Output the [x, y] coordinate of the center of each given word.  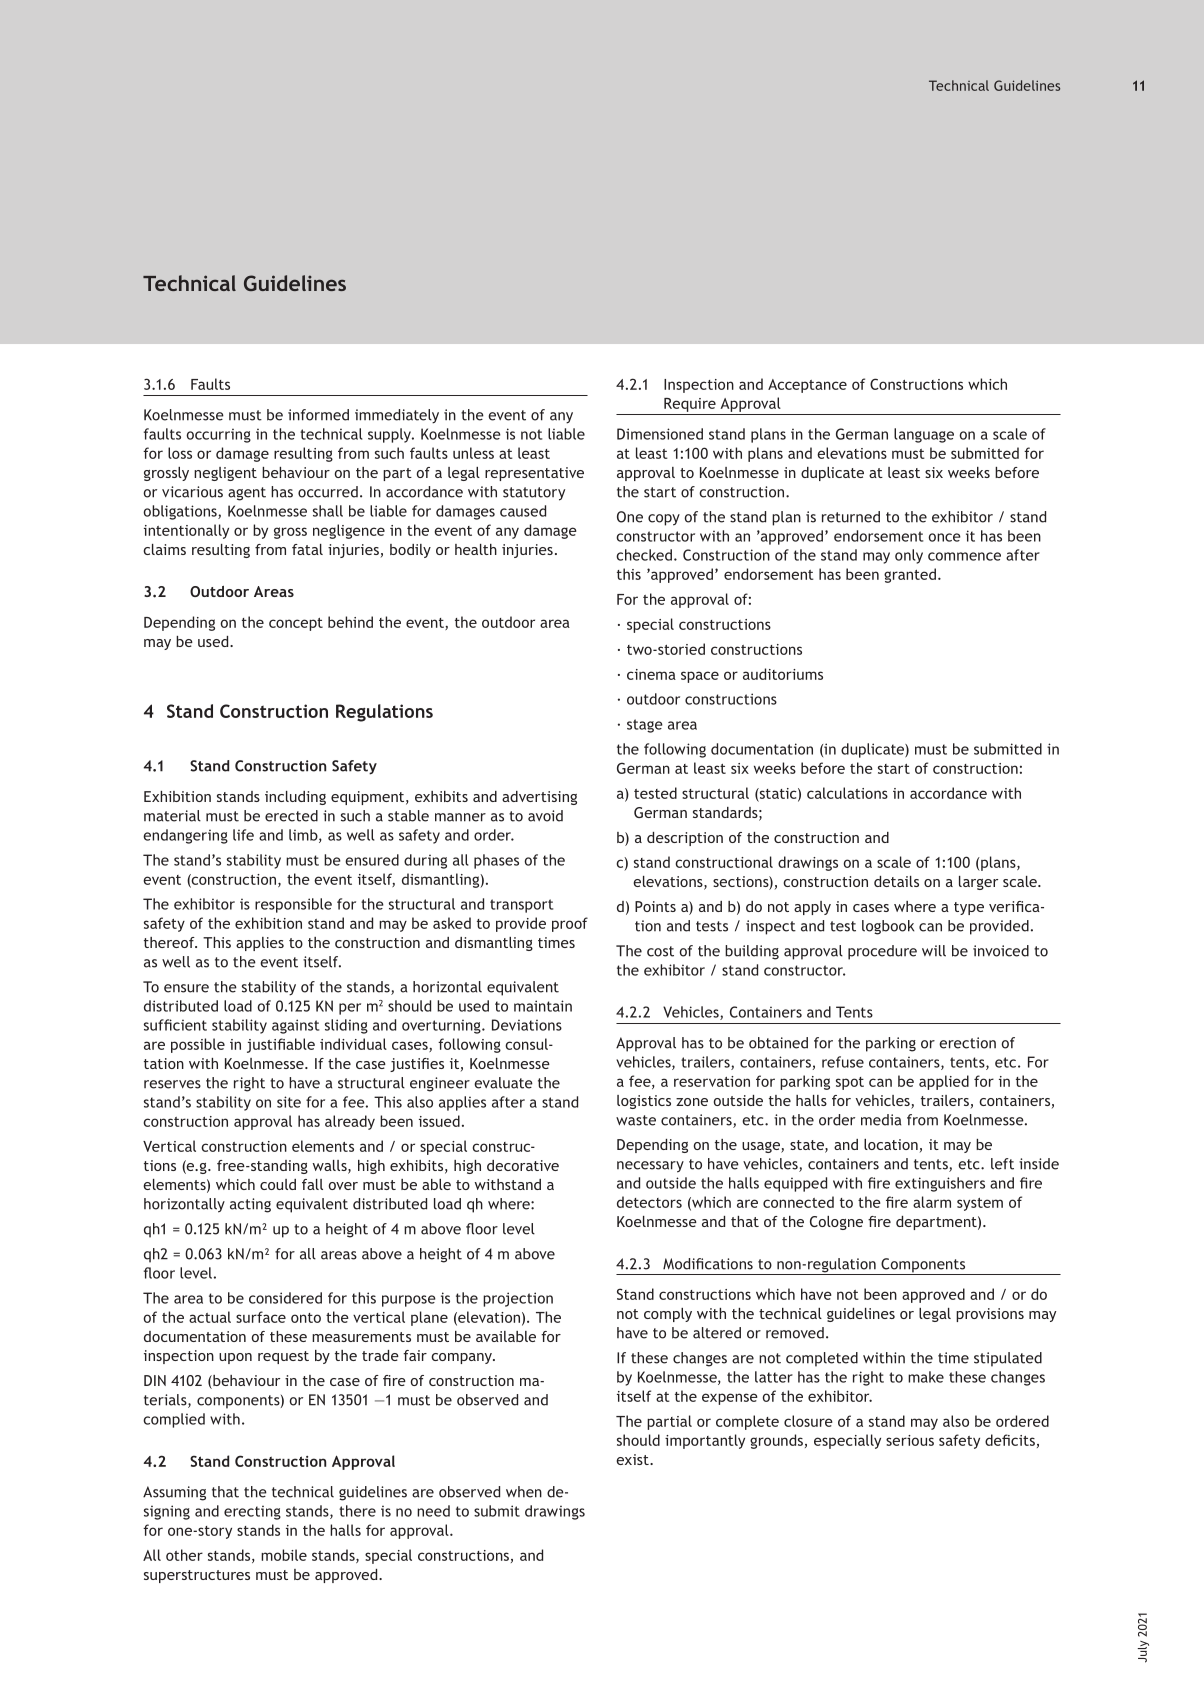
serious [910, 1440]
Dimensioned [660, 434]
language [924, 435]
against [295, 1026]
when [524, 1492]
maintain [543, 1006]
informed [318, 415]
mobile [284, 1555]
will [934, 951]
